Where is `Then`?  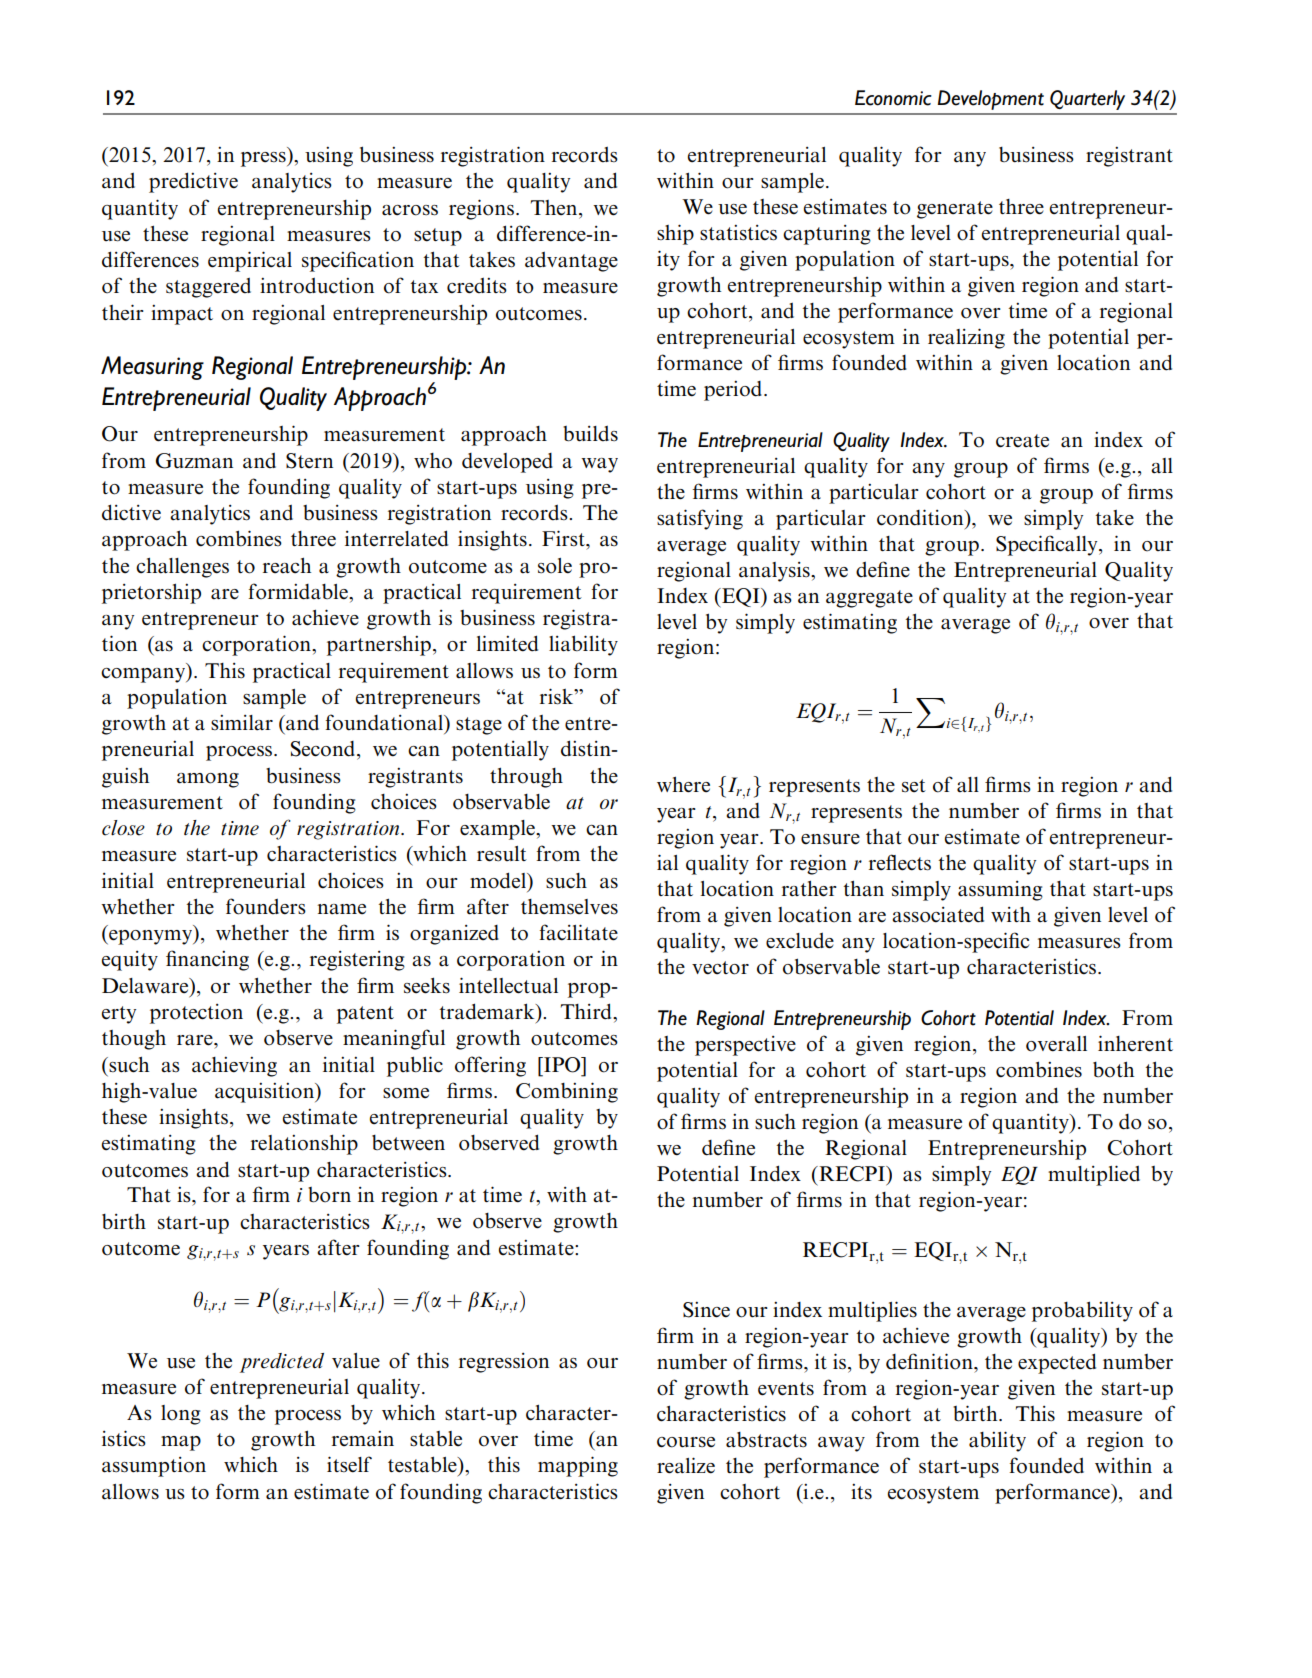 Then is located at coordinates (555, 207).
